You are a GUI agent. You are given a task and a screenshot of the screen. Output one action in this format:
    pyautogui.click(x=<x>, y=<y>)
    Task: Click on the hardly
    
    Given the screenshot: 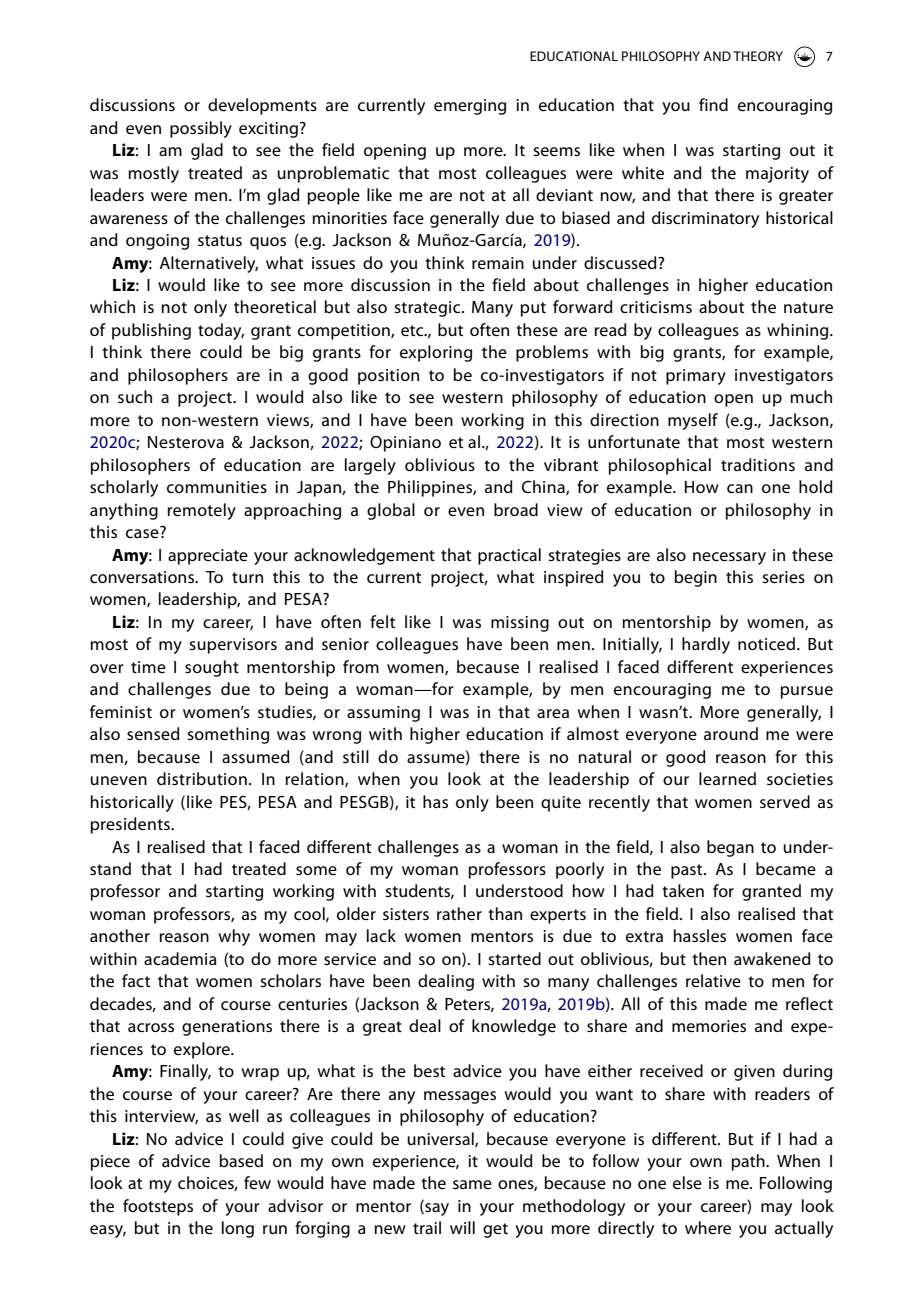 What is the action you would take?
    pyautogui.click(x=706, y=645)
